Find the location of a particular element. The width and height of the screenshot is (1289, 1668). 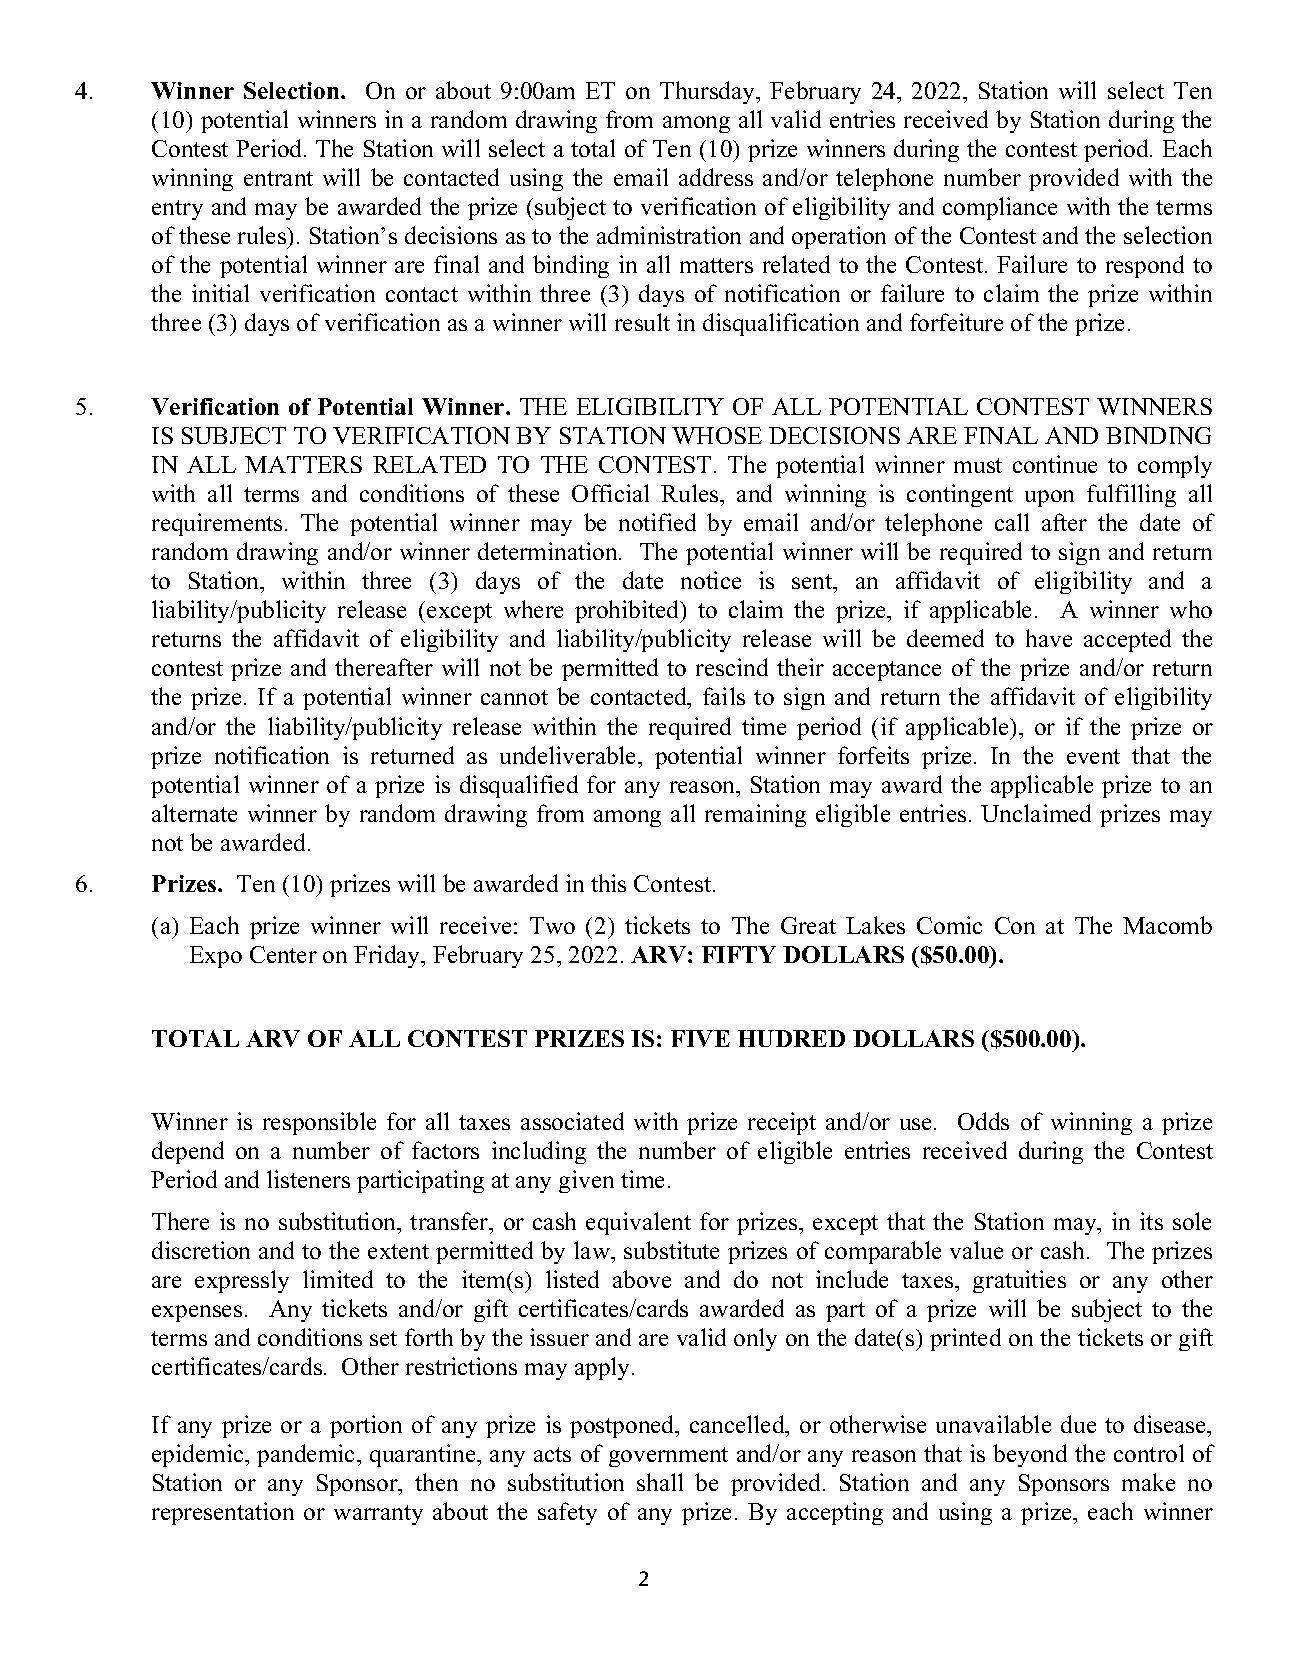

Center is located at coordinates (283, 954).
